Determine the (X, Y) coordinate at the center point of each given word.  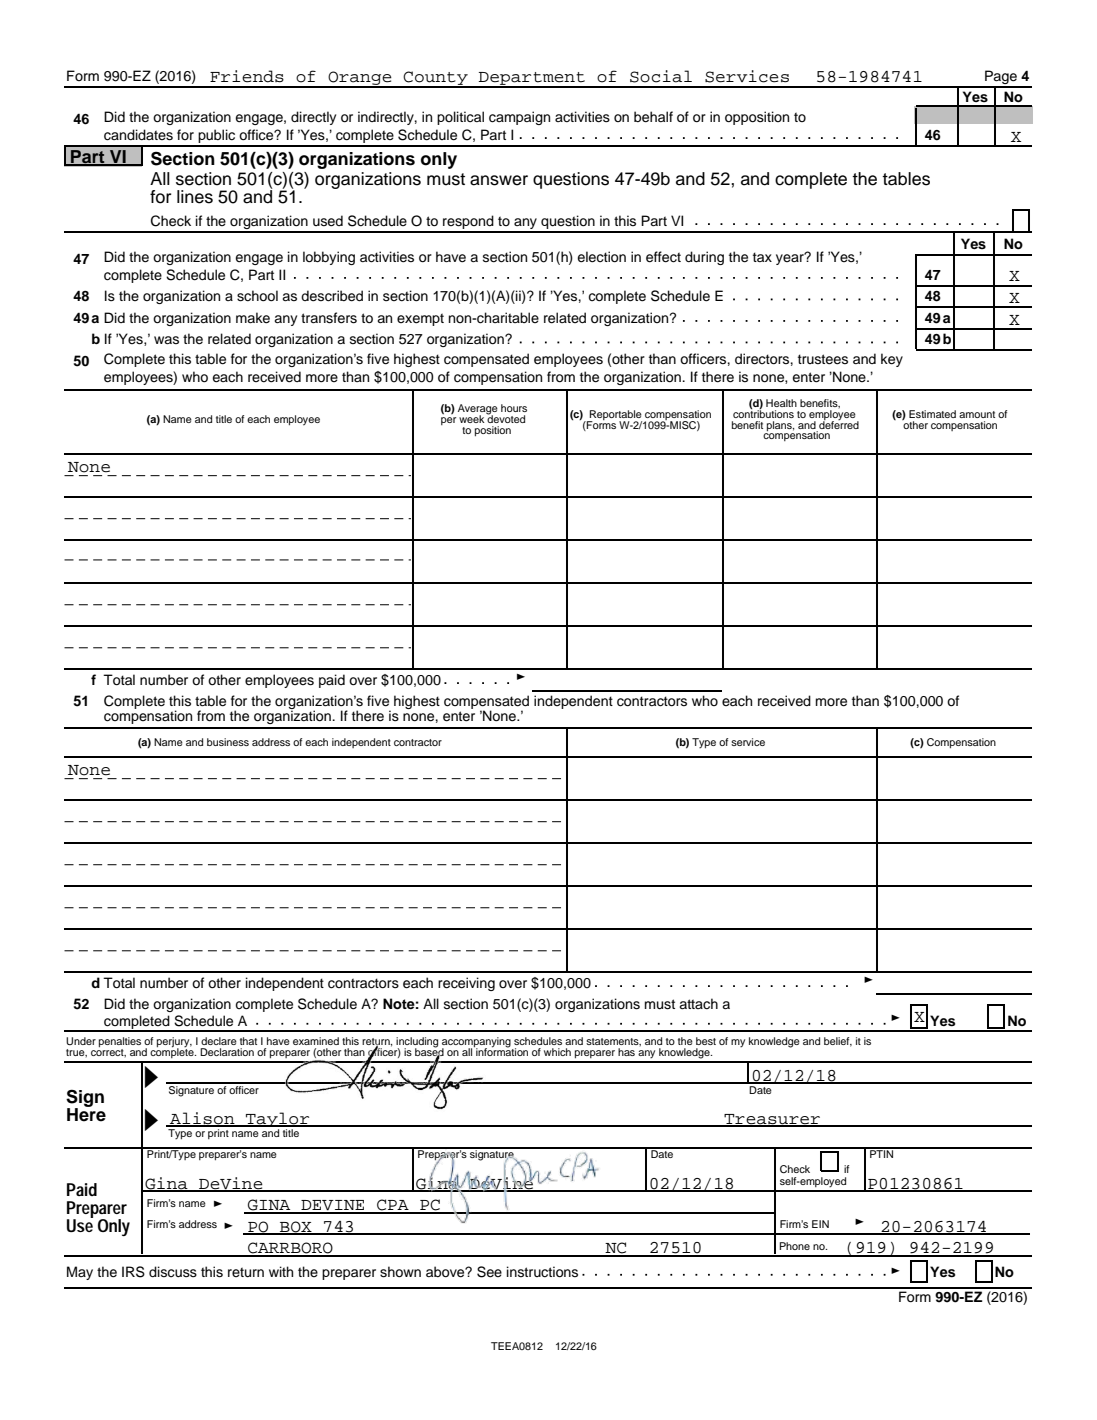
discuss (173, 1272)
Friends (247, 76)
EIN (820, 1224)
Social (661, 76)
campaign (519, 118)
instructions (542, 1272)
